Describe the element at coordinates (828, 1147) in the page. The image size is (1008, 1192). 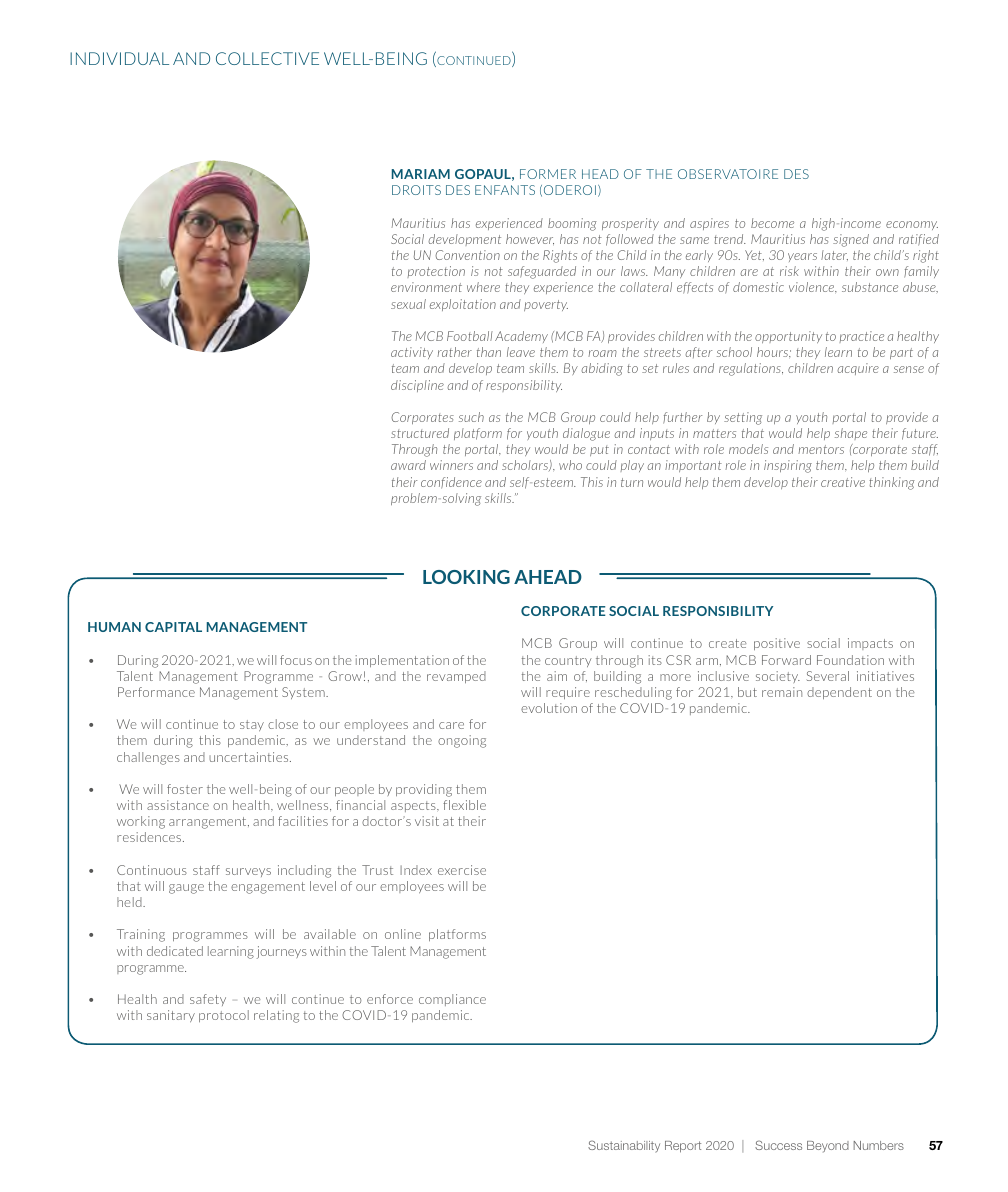
I see `Beyond` at that location.
